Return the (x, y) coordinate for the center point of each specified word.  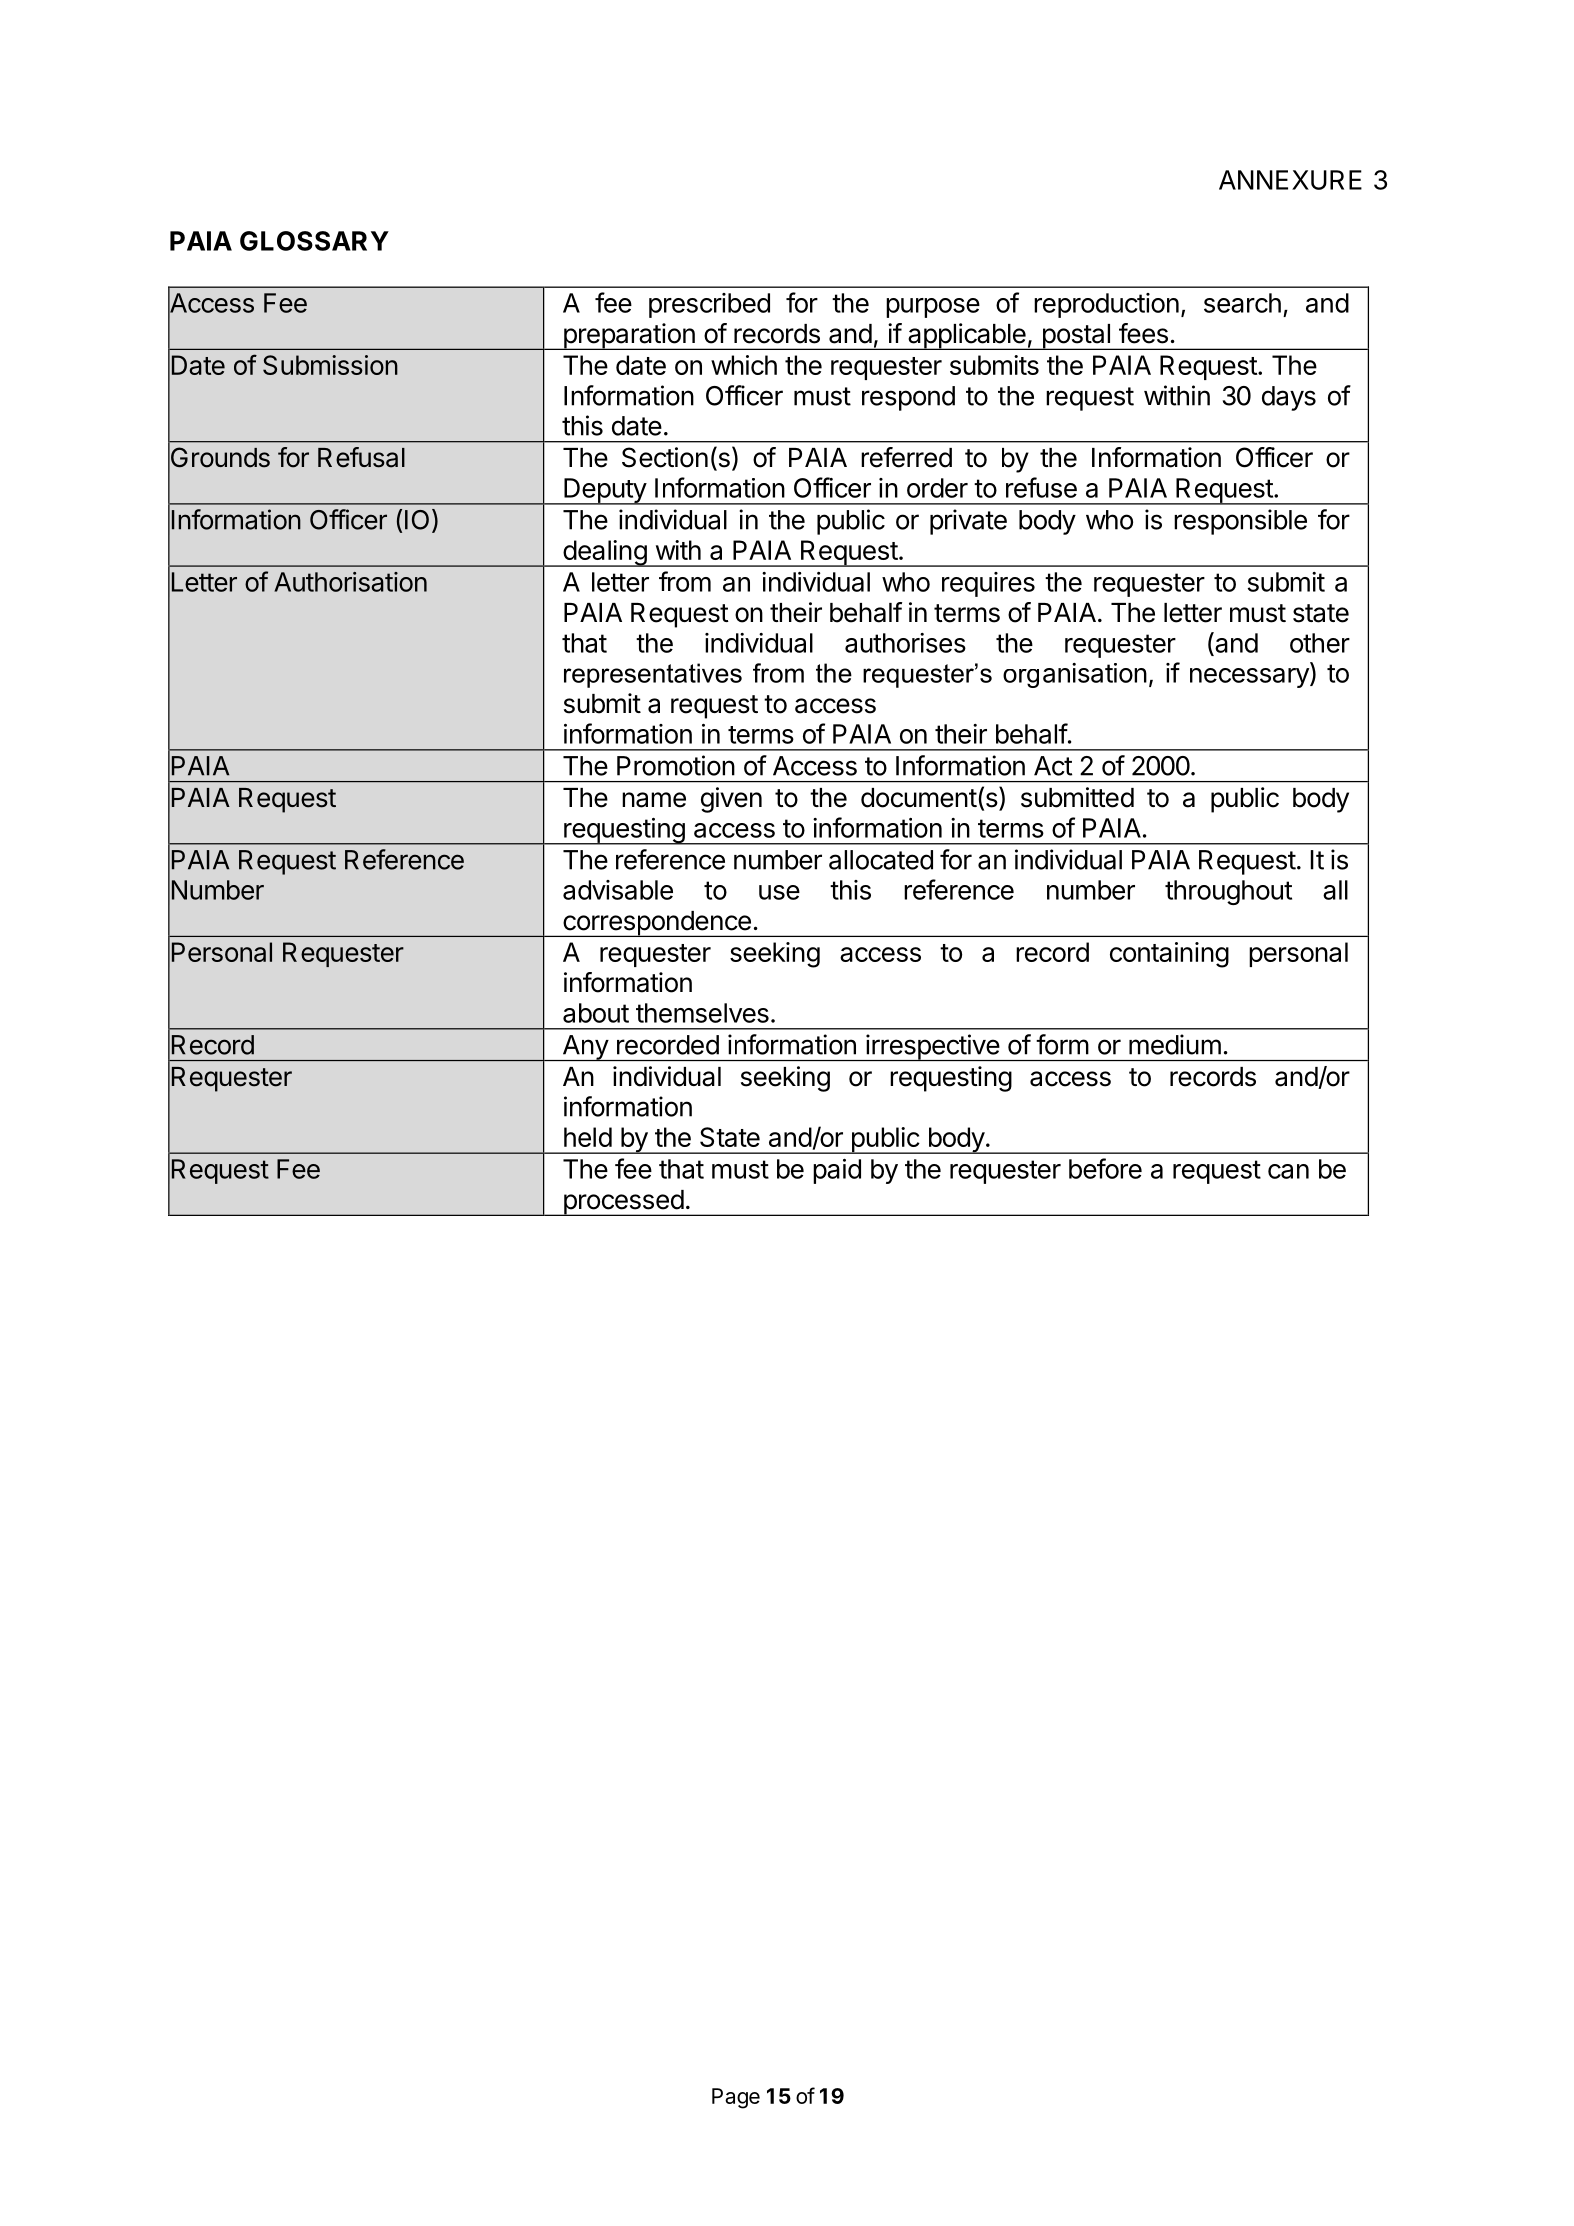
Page (736, 2098)
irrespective (932, 1047)
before (1105, 1168)
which (744, 365)
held (588, 1137)
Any (585, 1048)
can (1288, 1171)
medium (1175, 1044)
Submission (330, 365)
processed (623, 1203)
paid (837, 1171)
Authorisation (350, 582)
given (731, 800)
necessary (1250, 678)
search (1242, 303)
